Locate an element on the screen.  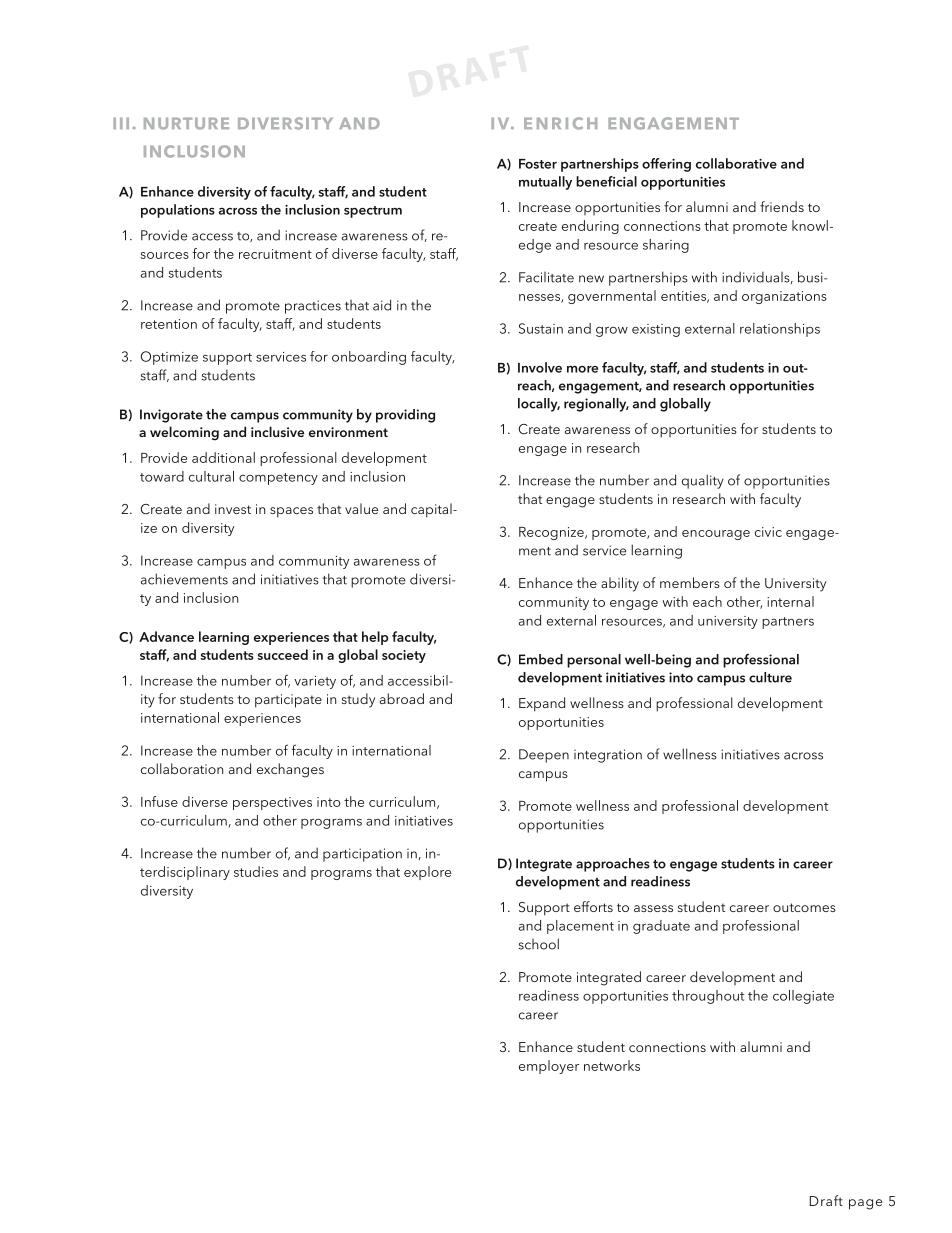
Deepen is located at coordinates (544, 756).
